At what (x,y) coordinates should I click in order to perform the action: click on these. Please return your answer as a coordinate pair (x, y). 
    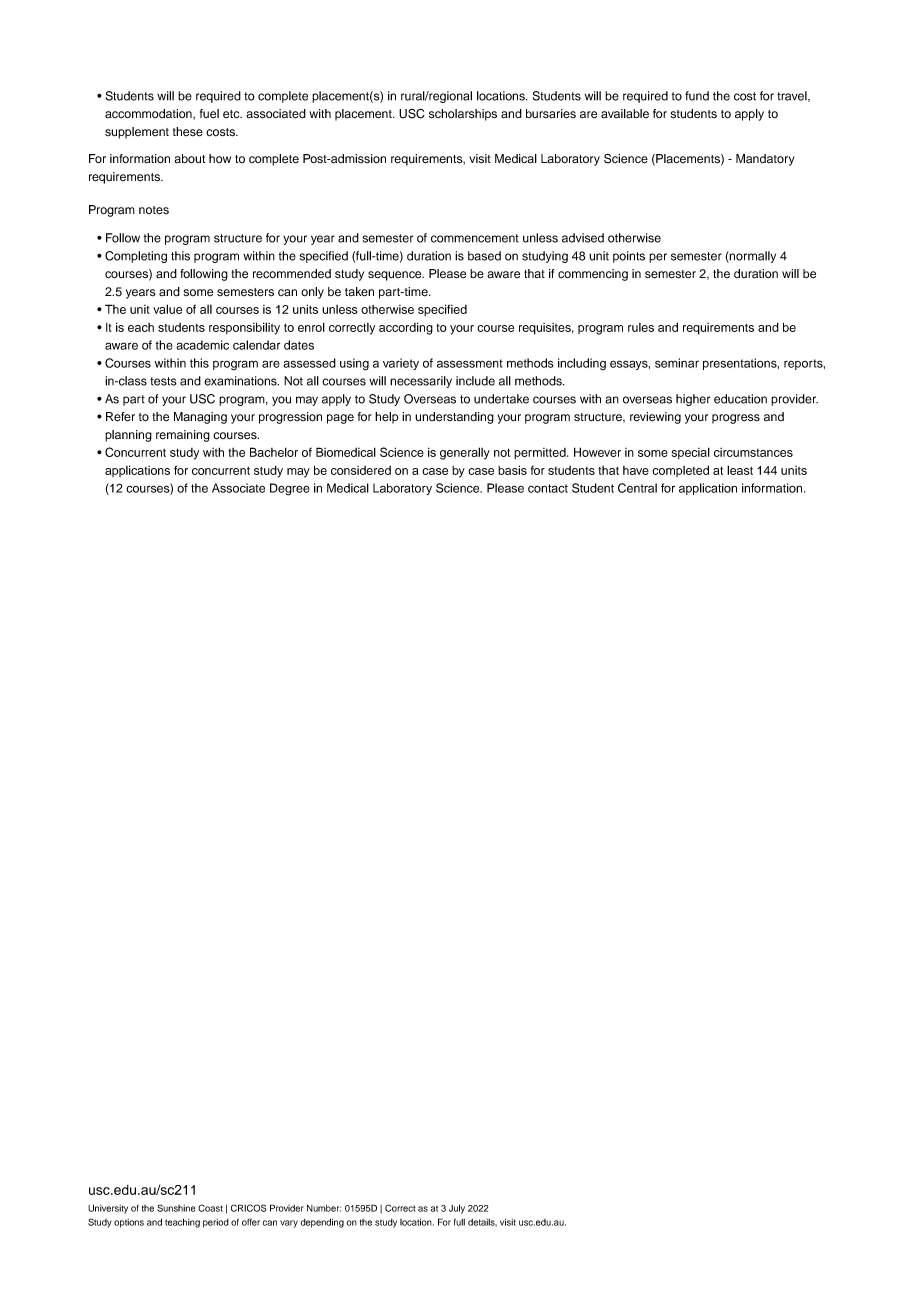
    Looking at the image, I should click on (188, 132).
